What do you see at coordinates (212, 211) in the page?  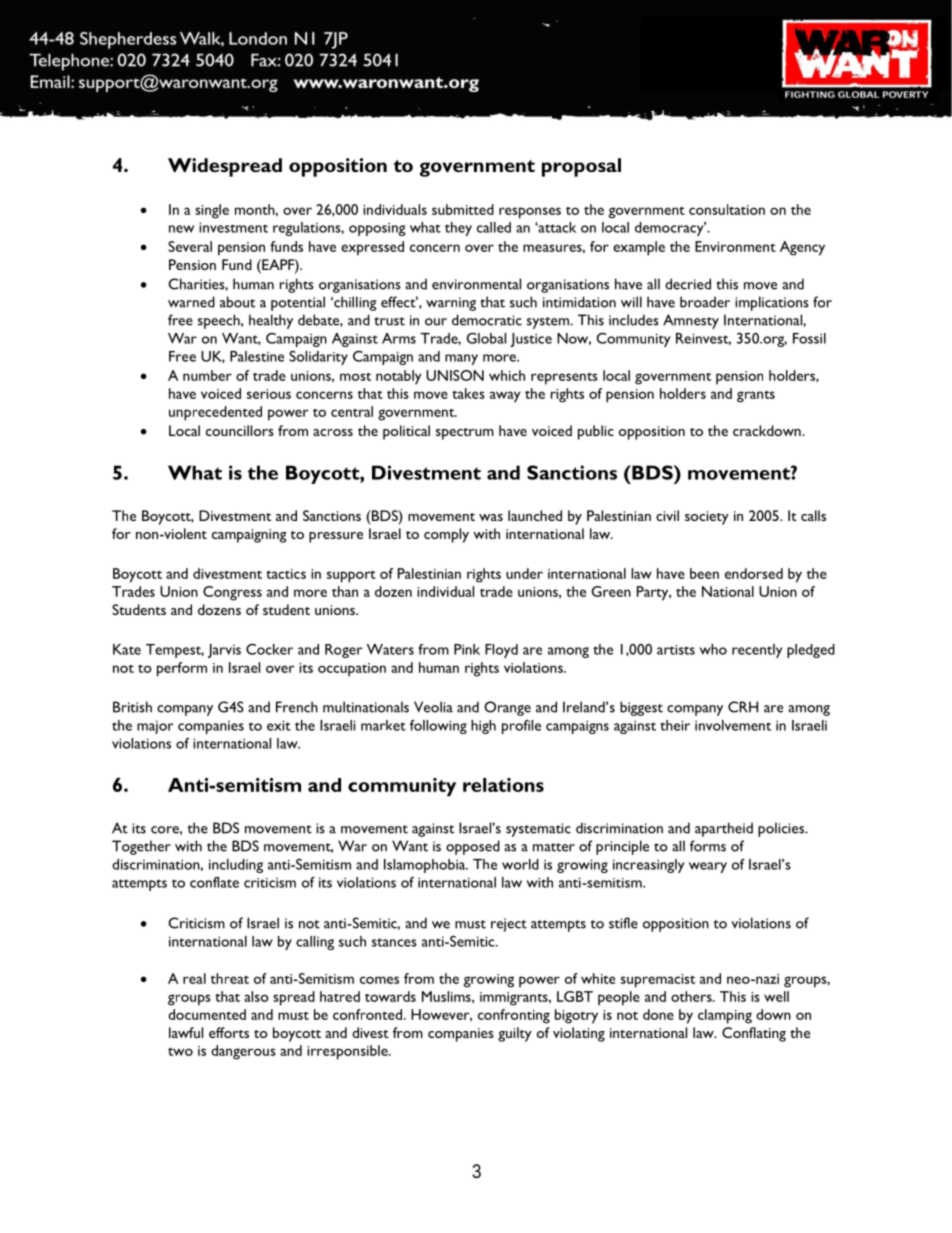 I see `single` at bounding box center [212, 211].
